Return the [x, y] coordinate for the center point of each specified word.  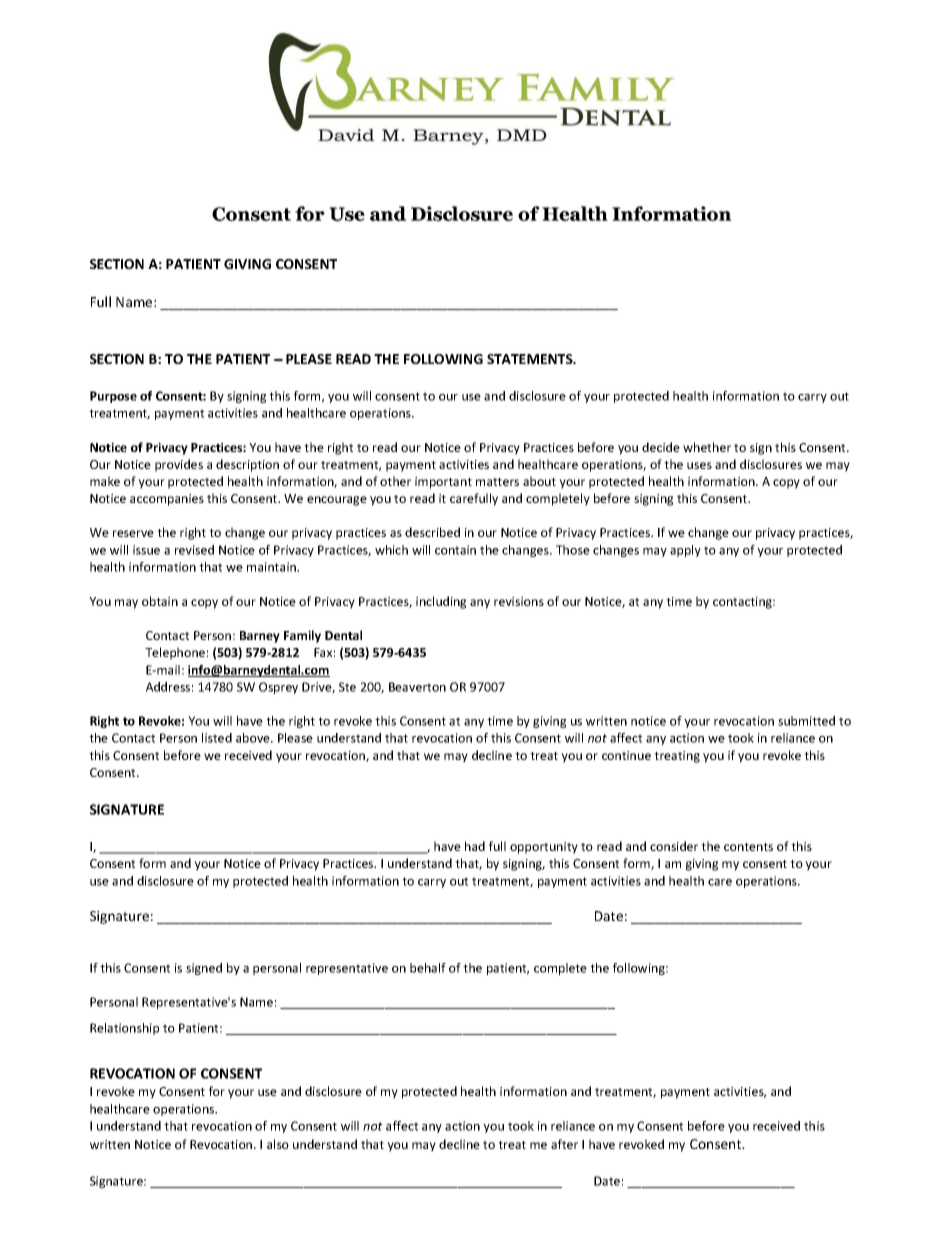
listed [217, 738]
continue [626, 755]
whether [707, 447]
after [564, 1144]
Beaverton [417, 687]
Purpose [113, 397]
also [278, 1144]
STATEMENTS [531, 359]
